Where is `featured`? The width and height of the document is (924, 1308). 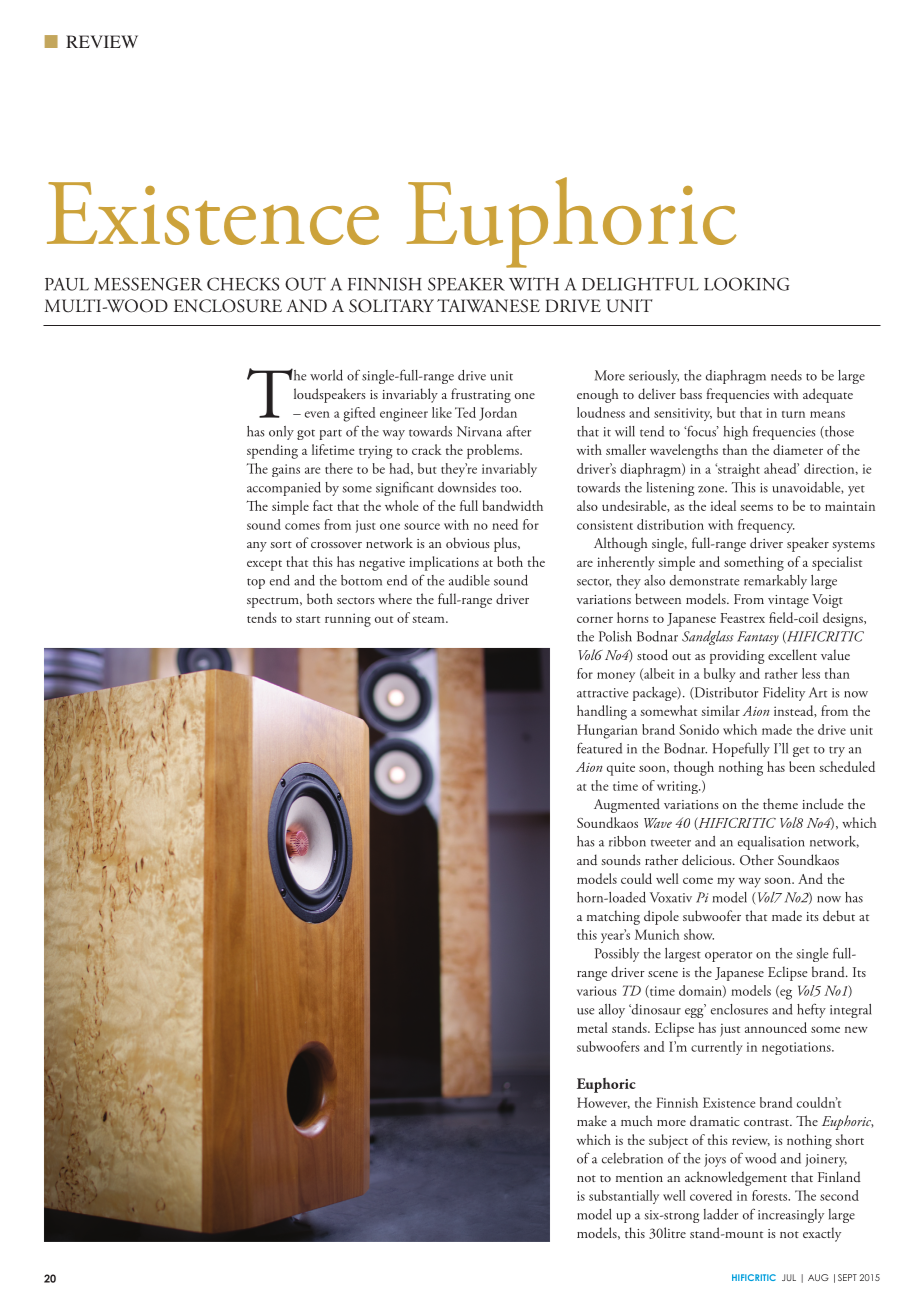
featured is located at coordinates (599, 748).
